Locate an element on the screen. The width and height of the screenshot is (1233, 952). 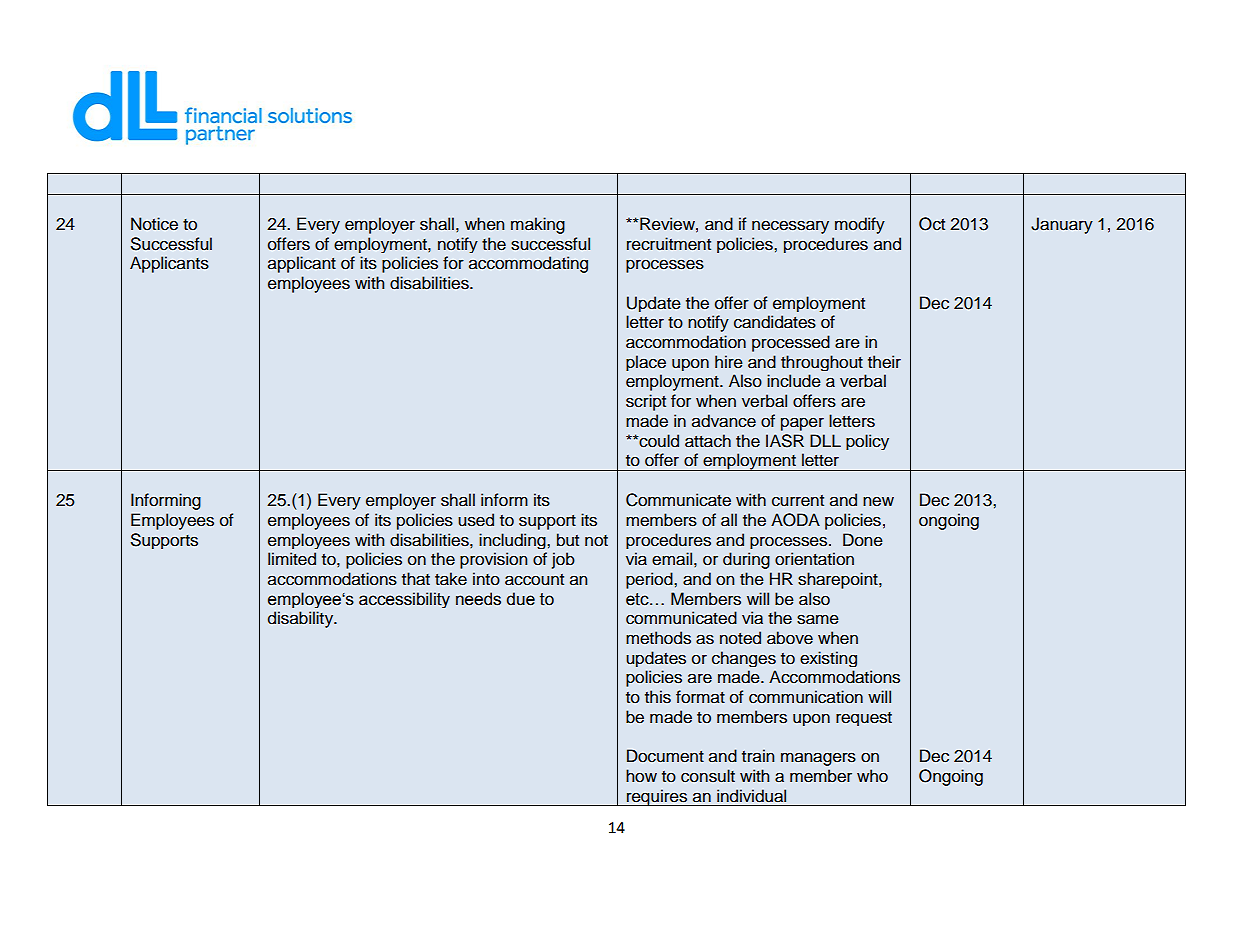
existing is located at coordinates (828, 659).
